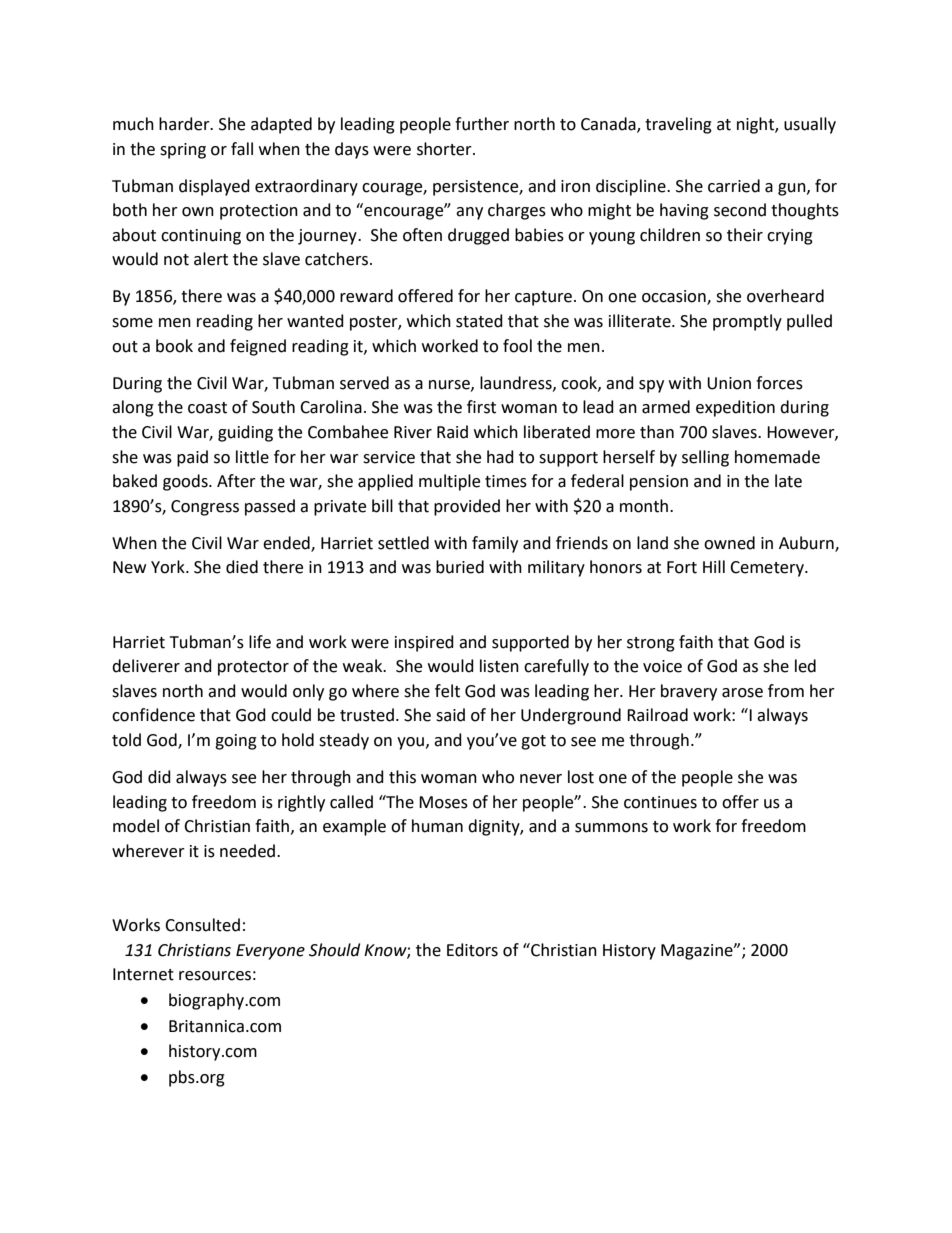 This document has width=952, height=1233. What do you see at coordinates (445, 149) in the document?
I see `shorter` at bounding box center [445, 149].
